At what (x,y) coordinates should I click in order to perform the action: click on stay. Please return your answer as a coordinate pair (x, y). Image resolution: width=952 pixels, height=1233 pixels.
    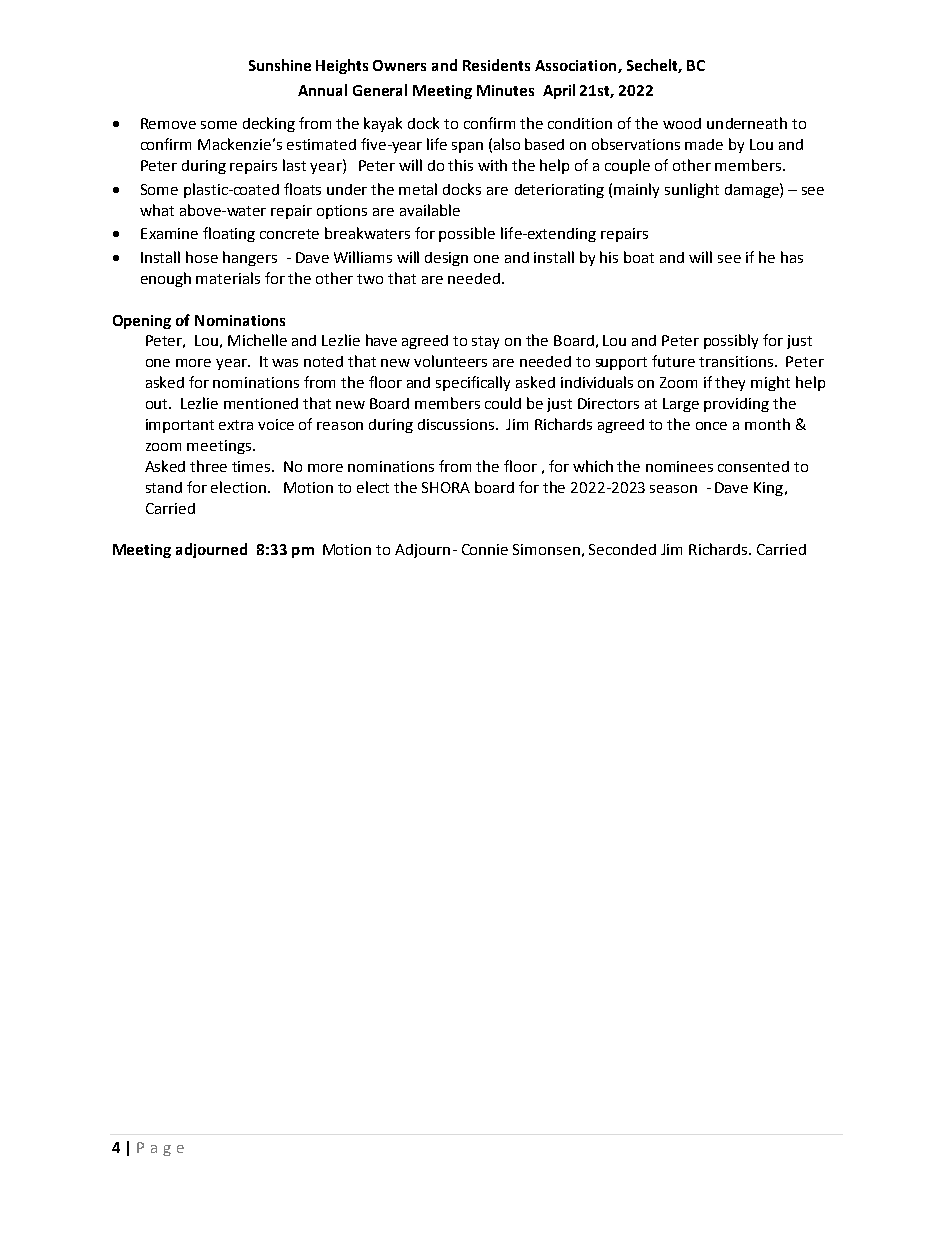
    Looking at the image, I should click on (485, 342).
